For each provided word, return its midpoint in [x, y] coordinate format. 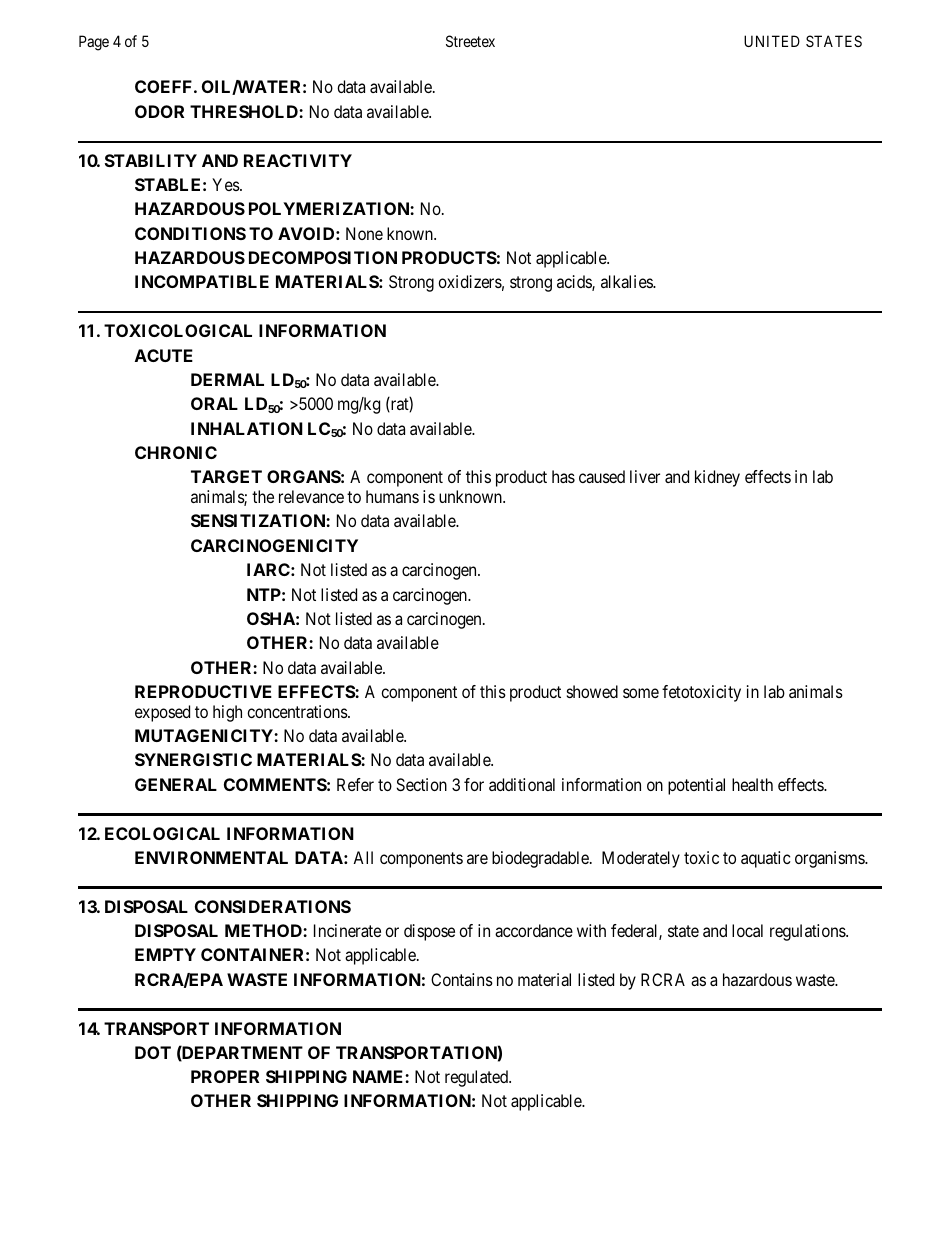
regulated [477, 1078]
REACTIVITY [298, 160]
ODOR [159, 111]
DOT [153, 1052]
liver [645, 476]
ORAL [214, 403]
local [747, 930]
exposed [162, 713]
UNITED [772, 41]
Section [421, 784]
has [563, 476]
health [752, 784]
